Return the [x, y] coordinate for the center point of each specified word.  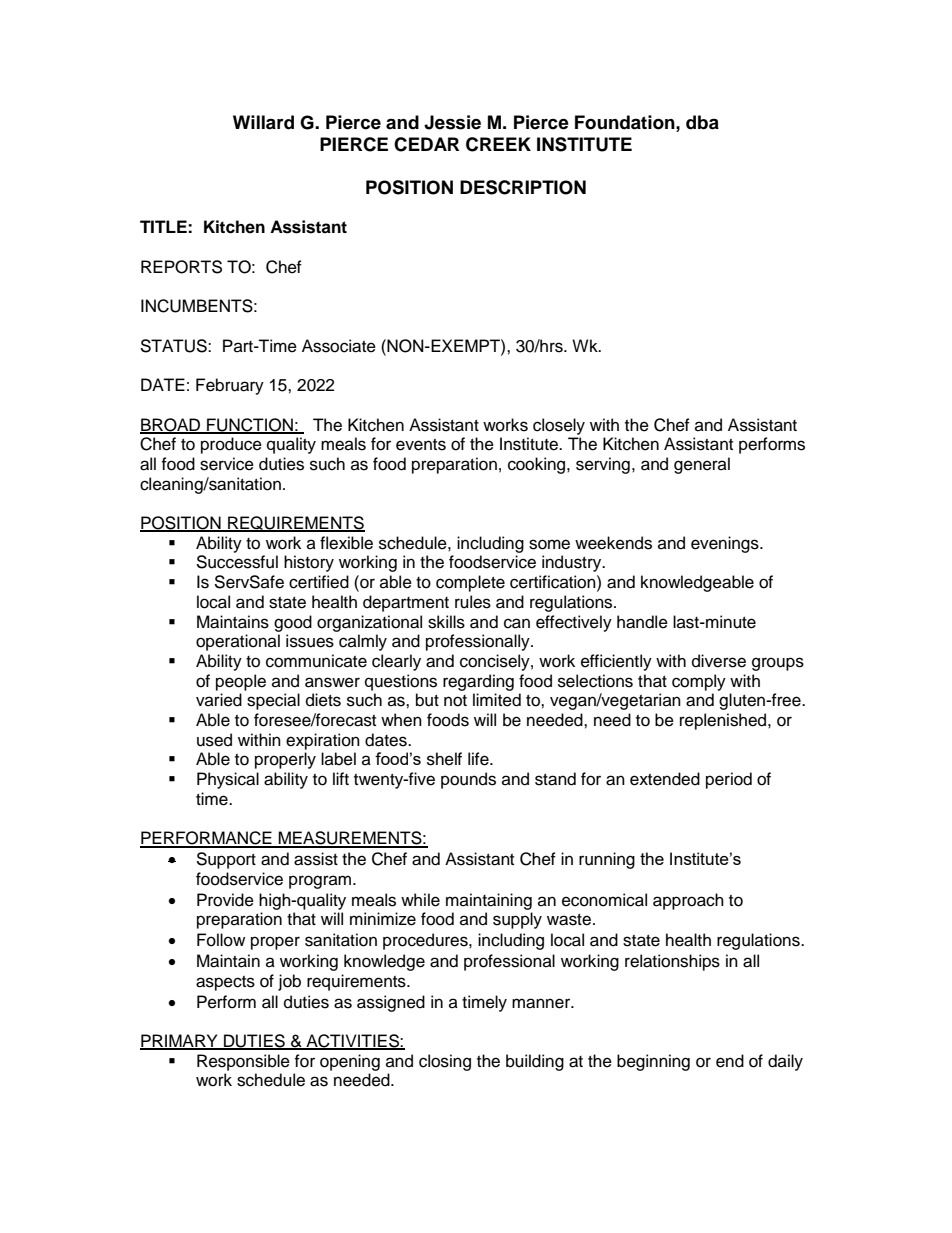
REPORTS [181, 267]
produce [231, 445]
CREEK [498, 144]
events [421, 445]
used [214, 740]
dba [702, 122]
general [702, 465]
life [479, 759]
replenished [724, 721]
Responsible [243, 1062]
